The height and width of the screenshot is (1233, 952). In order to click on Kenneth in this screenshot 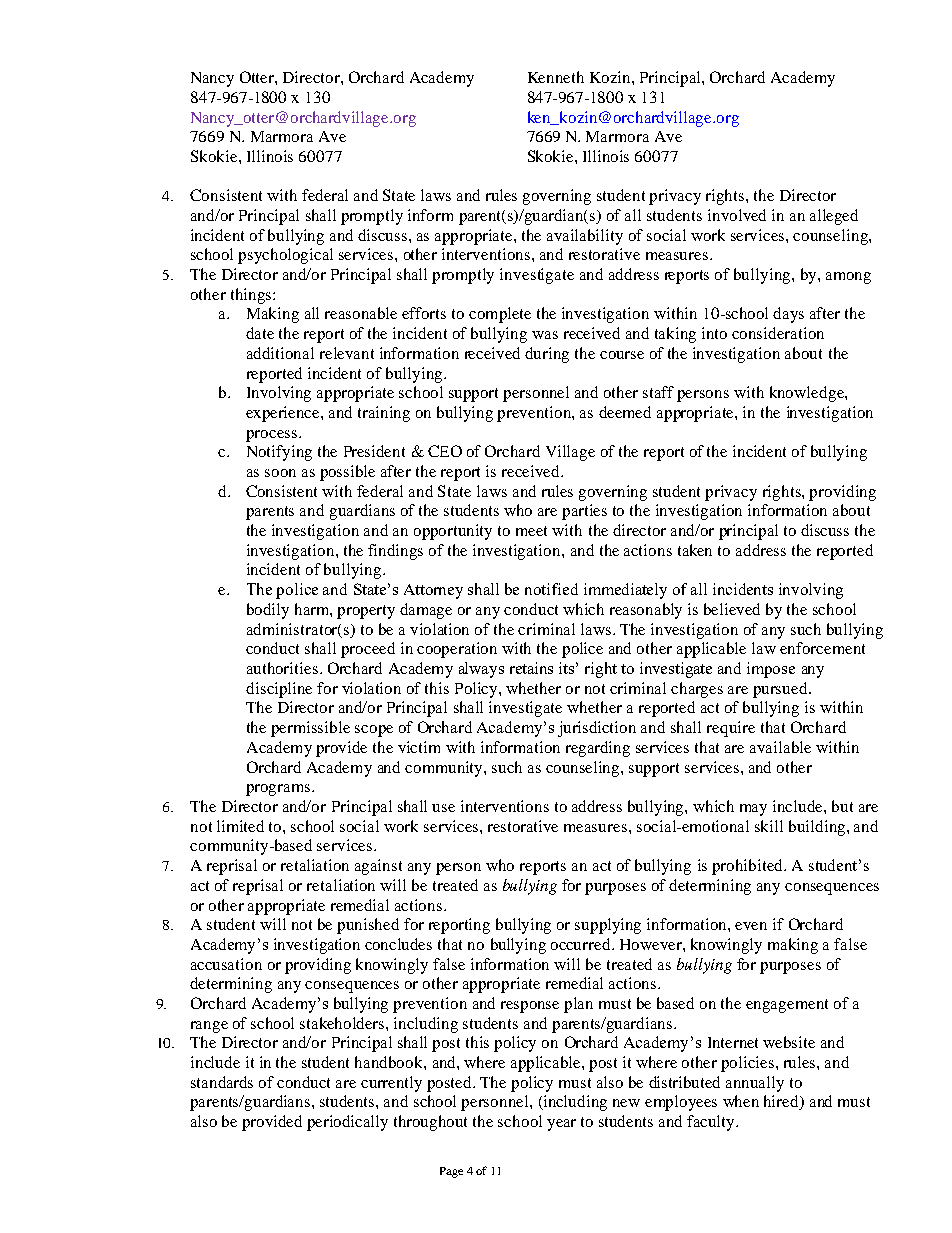, I will do `click(556, 77)`.
